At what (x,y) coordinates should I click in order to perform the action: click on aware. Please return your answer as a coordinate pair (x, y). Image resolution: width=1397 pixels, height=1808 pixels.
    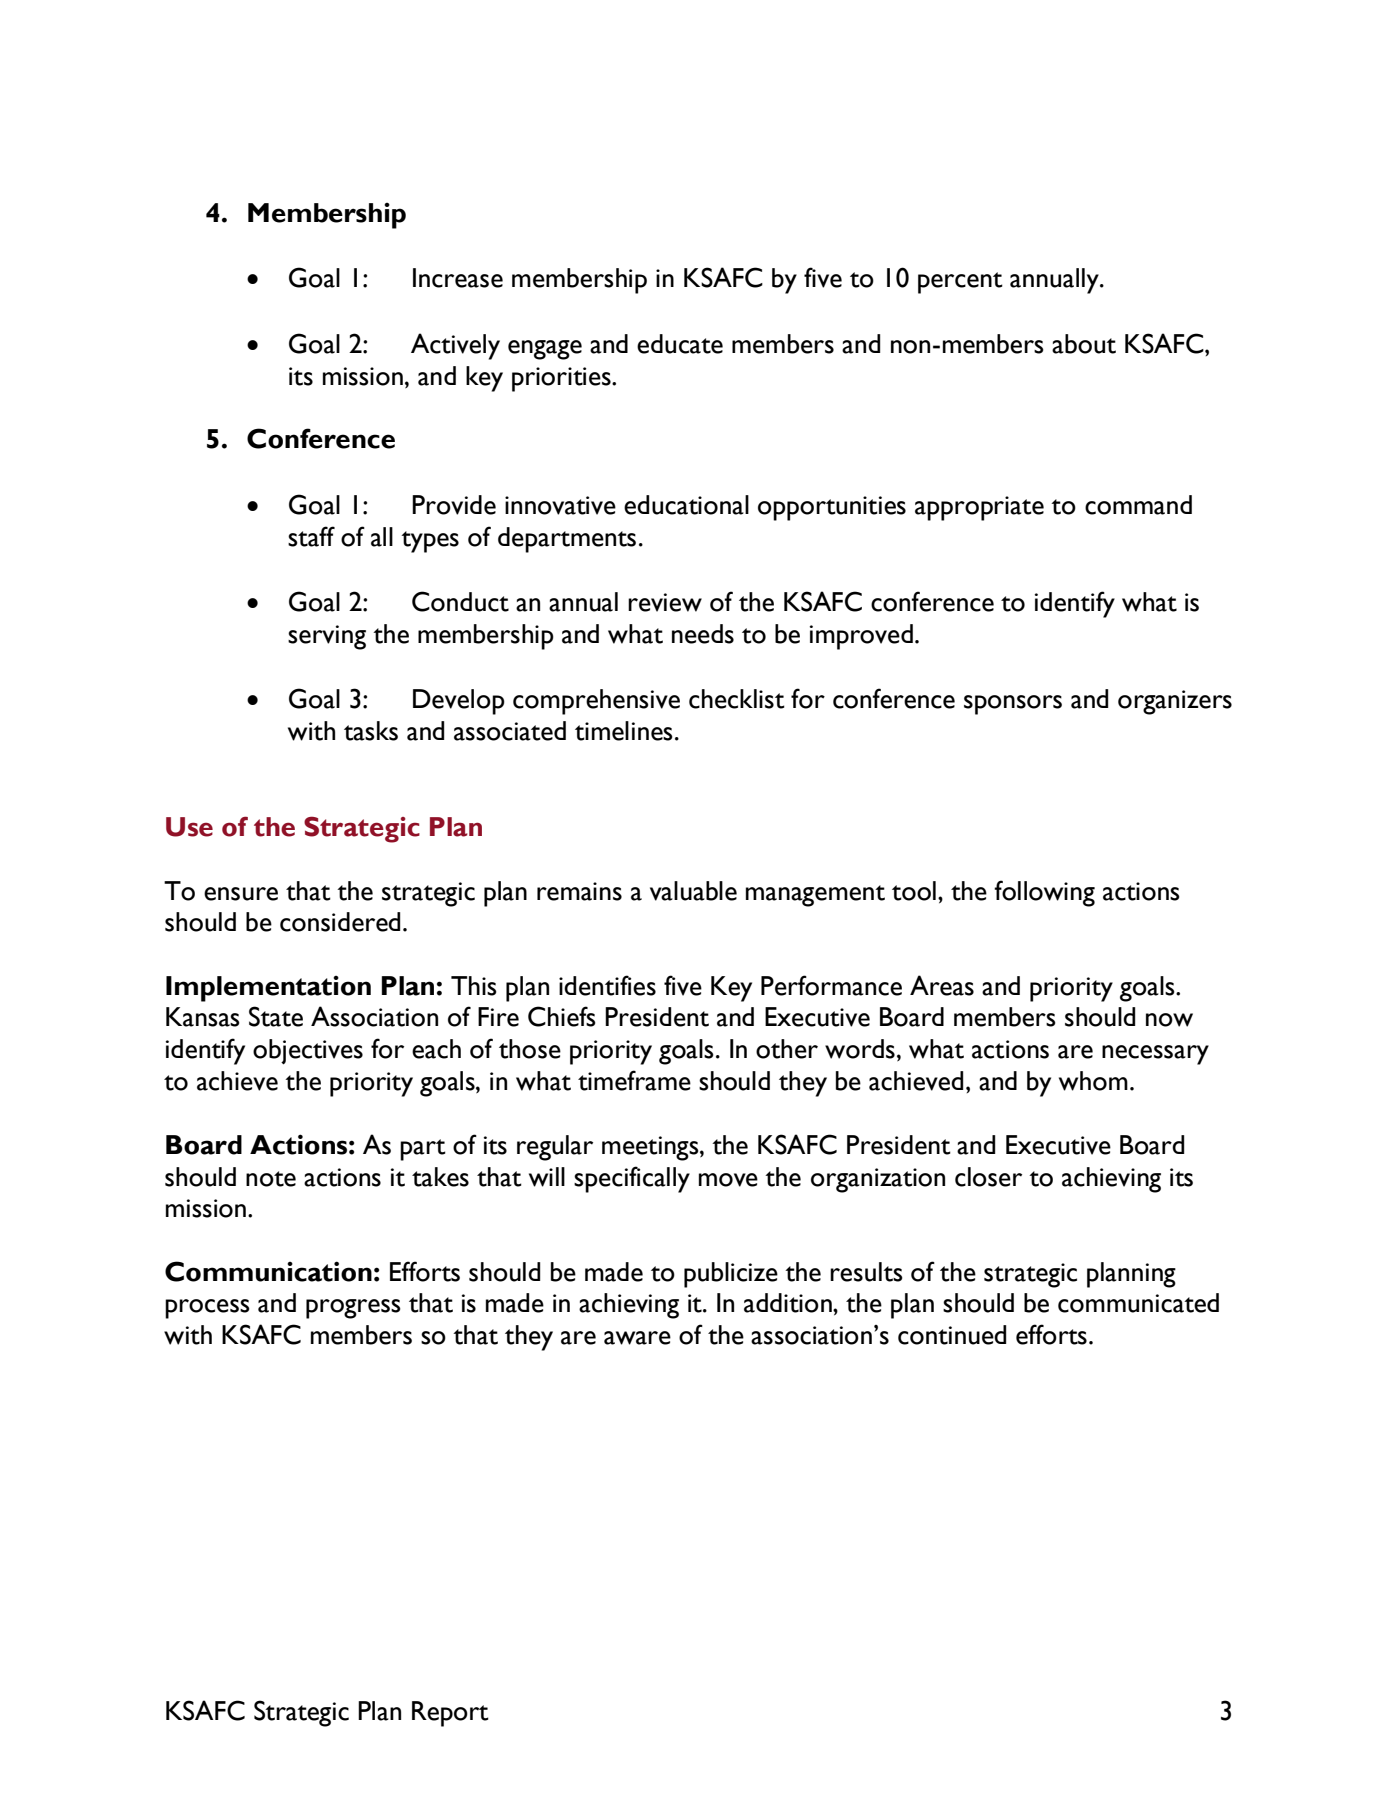
    Looking at the image, I should click on (637, 1338).
